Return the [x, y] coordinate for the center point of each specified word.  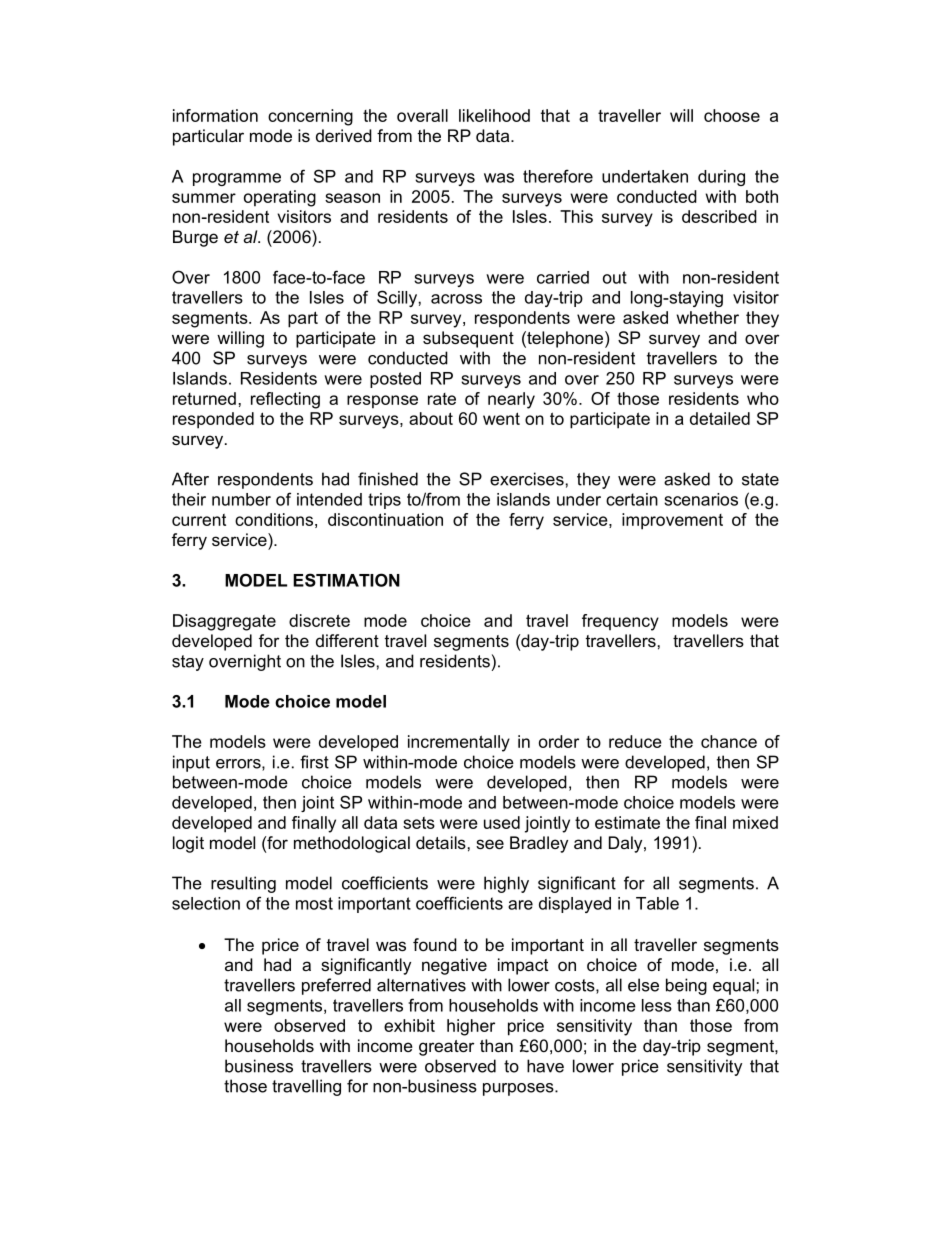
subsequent [468, 339]
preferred [336, 986]
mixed [755, 822]
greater [446, 1048]
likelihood [494, 115]
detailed [720, 418]
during [721, 178]
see [490, 844]
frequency [620, 622]
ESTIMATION [346, 580]
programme [237, 179]
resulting [243, 884]
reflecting [285, 400]
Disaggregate [224, 622]
